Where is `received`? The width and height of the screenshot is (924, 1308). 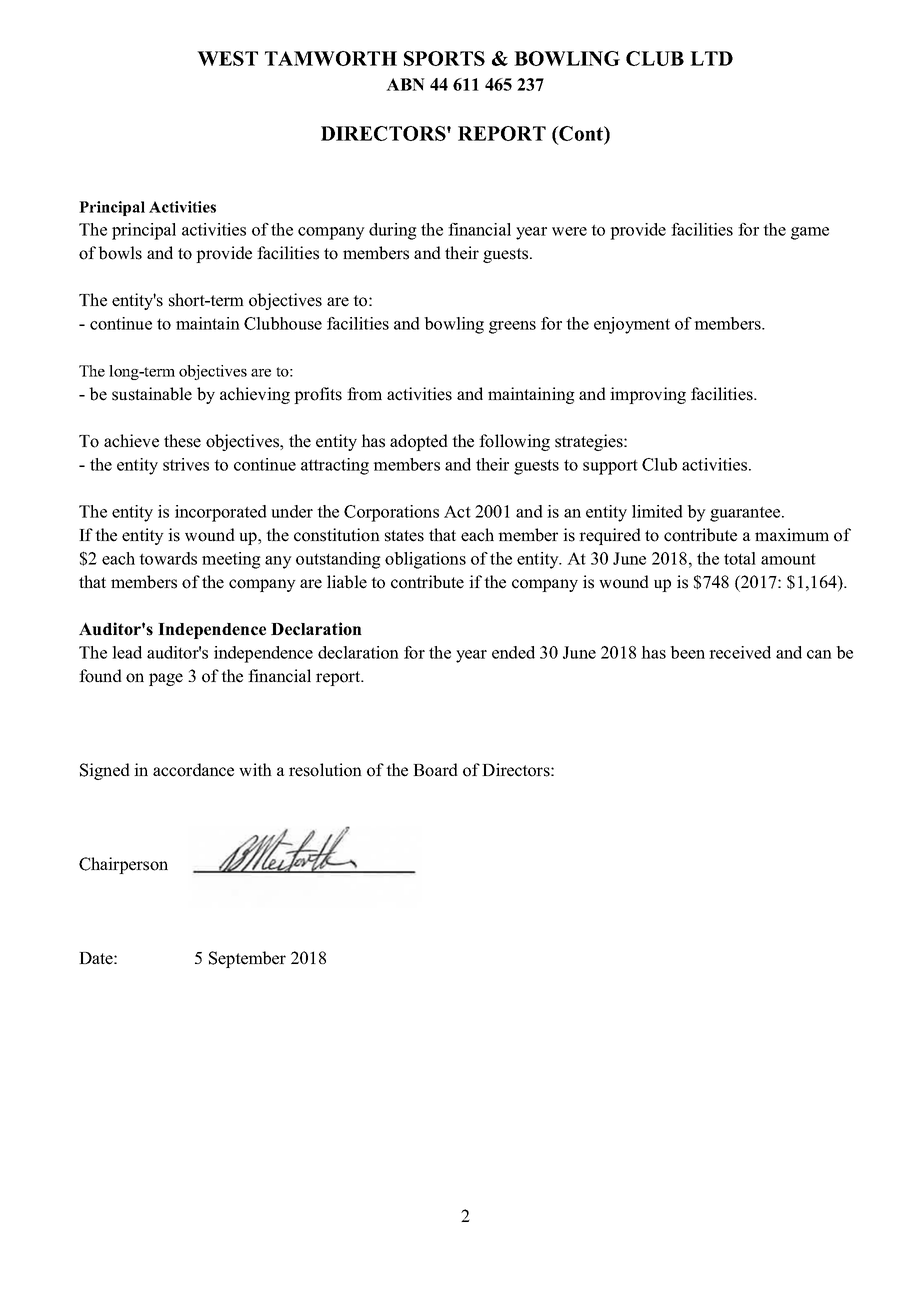 received is located at coordinates (740, 652).
